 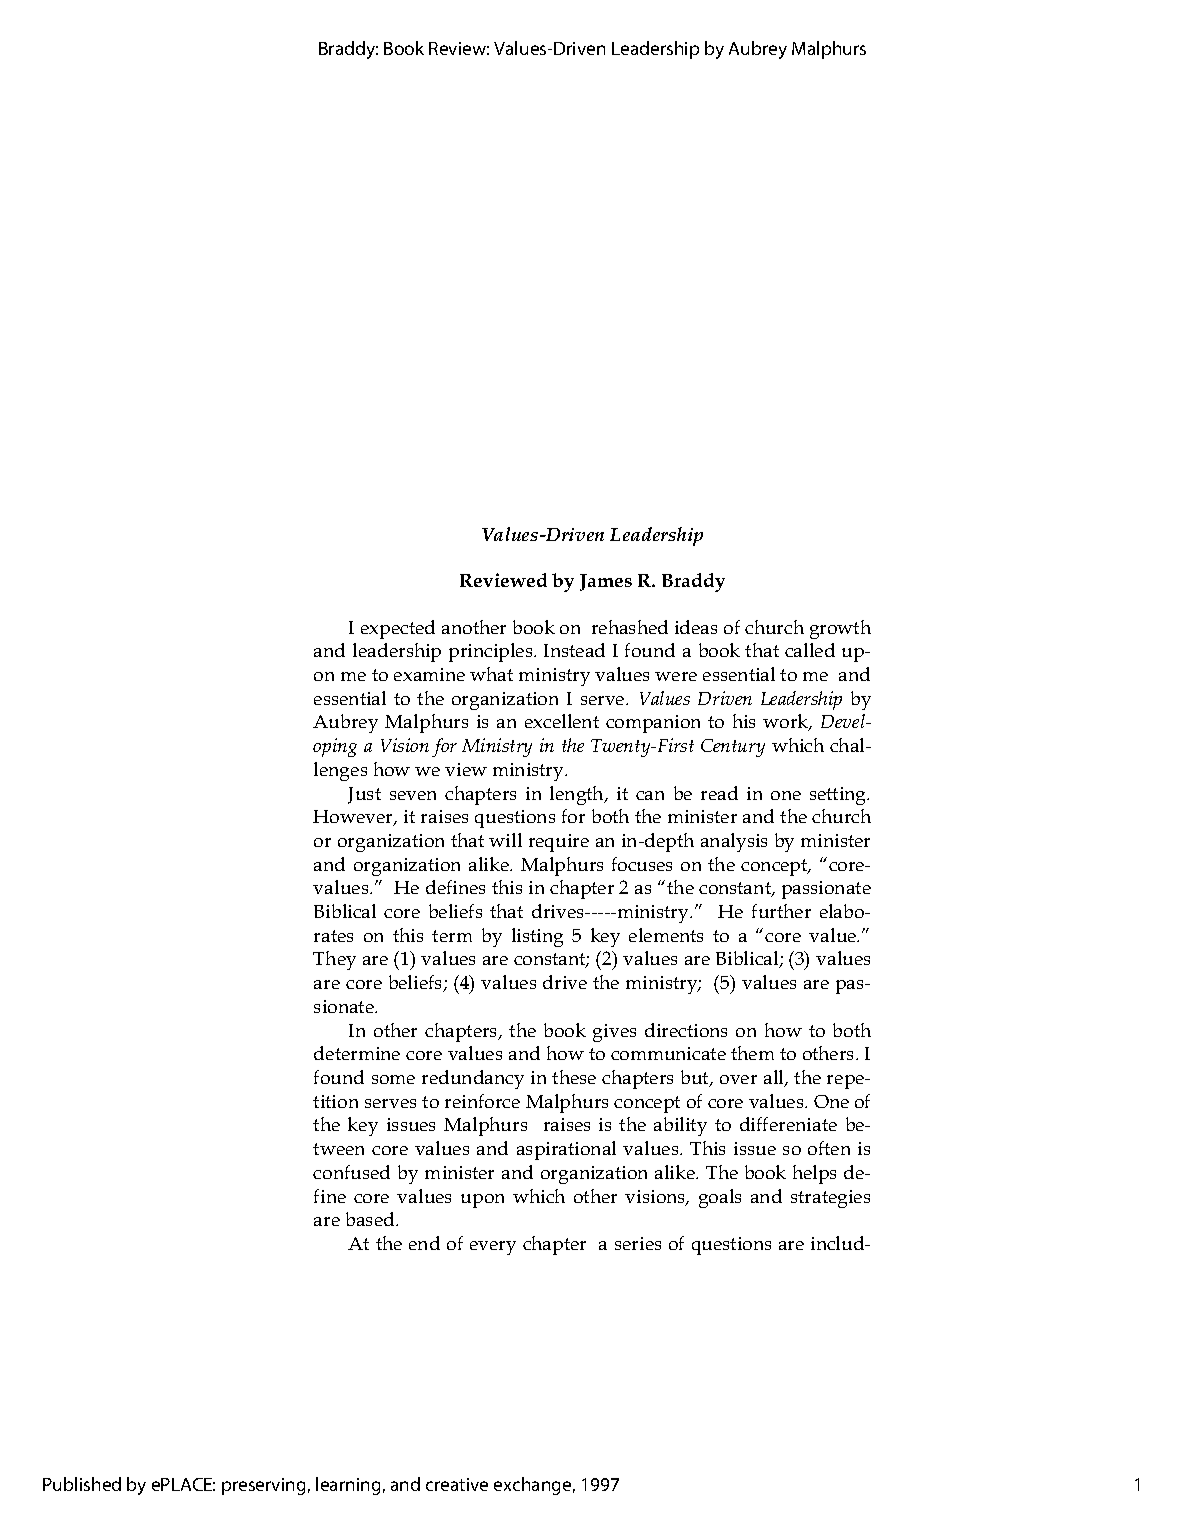 What do you see at coordinates (696, 627) in the screenshot?
I see `ideas` at bounding box center [696, 627].
